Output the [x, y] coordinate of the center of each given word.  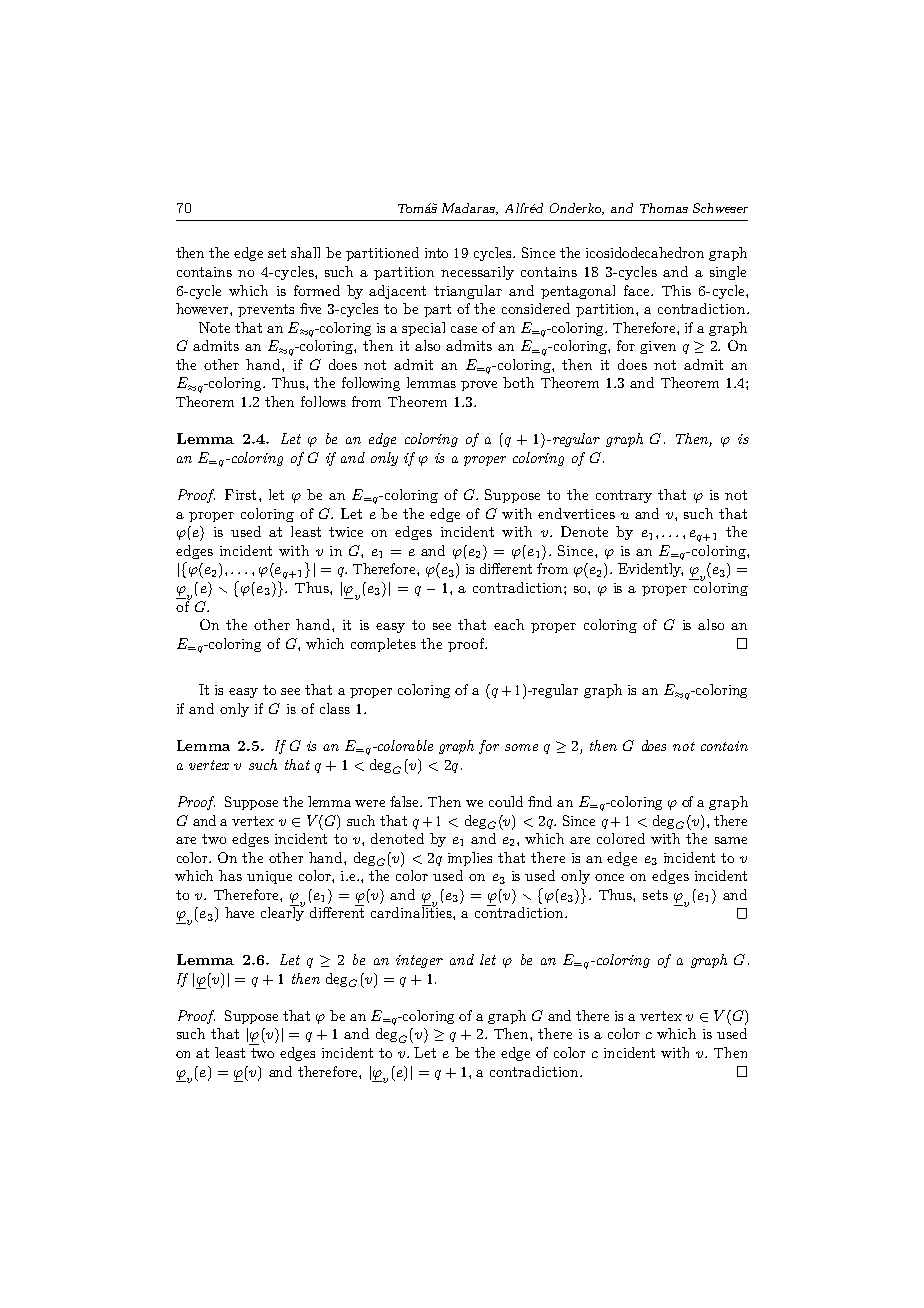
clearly [282, 913]
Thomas [664, 208]
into [436, 253]
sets [655, 895]
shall [305, 252]
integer [419, 961]
